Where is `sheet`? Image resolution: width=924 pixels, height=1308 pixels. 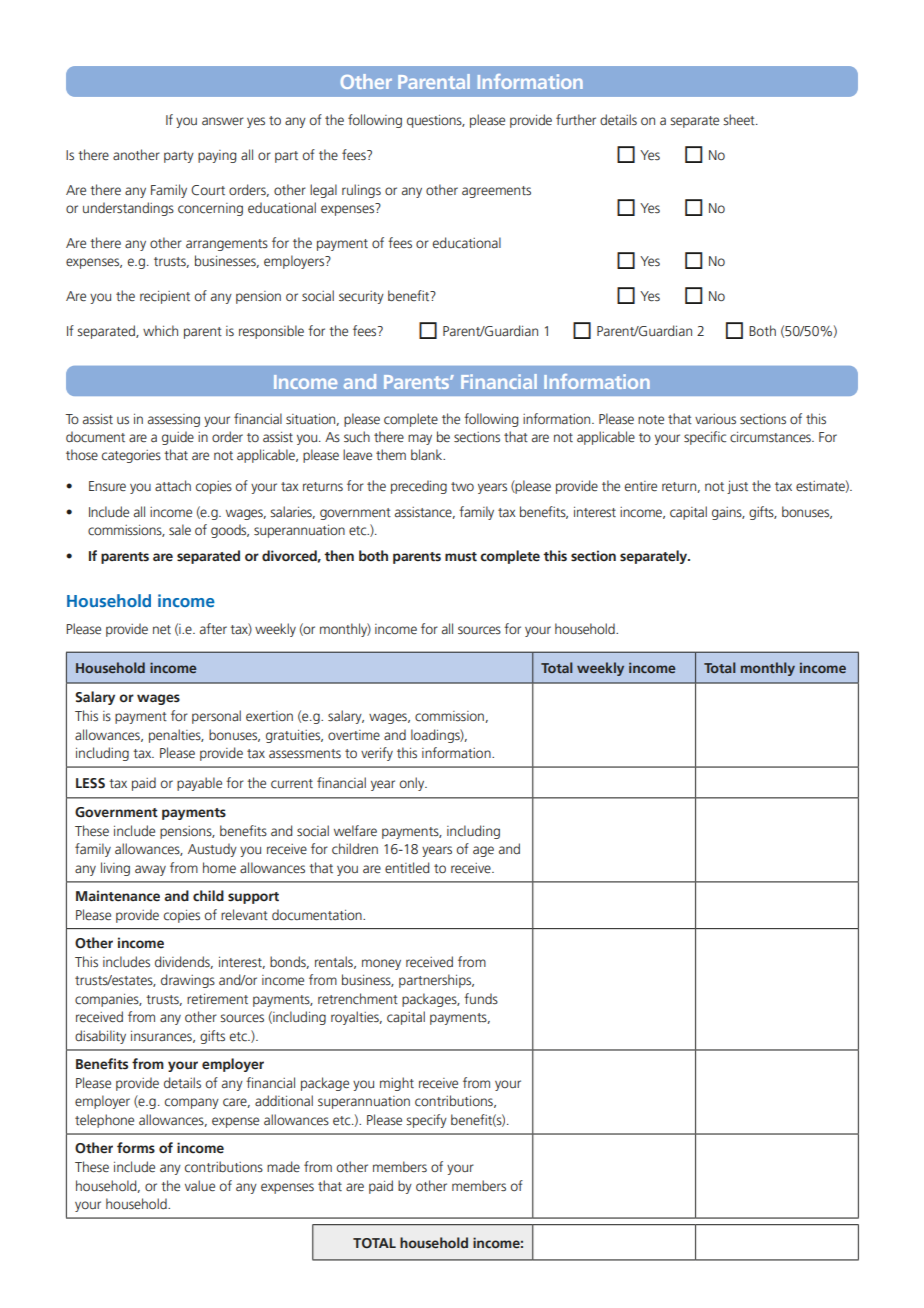
sheet is located at coordinates (740, 120).
